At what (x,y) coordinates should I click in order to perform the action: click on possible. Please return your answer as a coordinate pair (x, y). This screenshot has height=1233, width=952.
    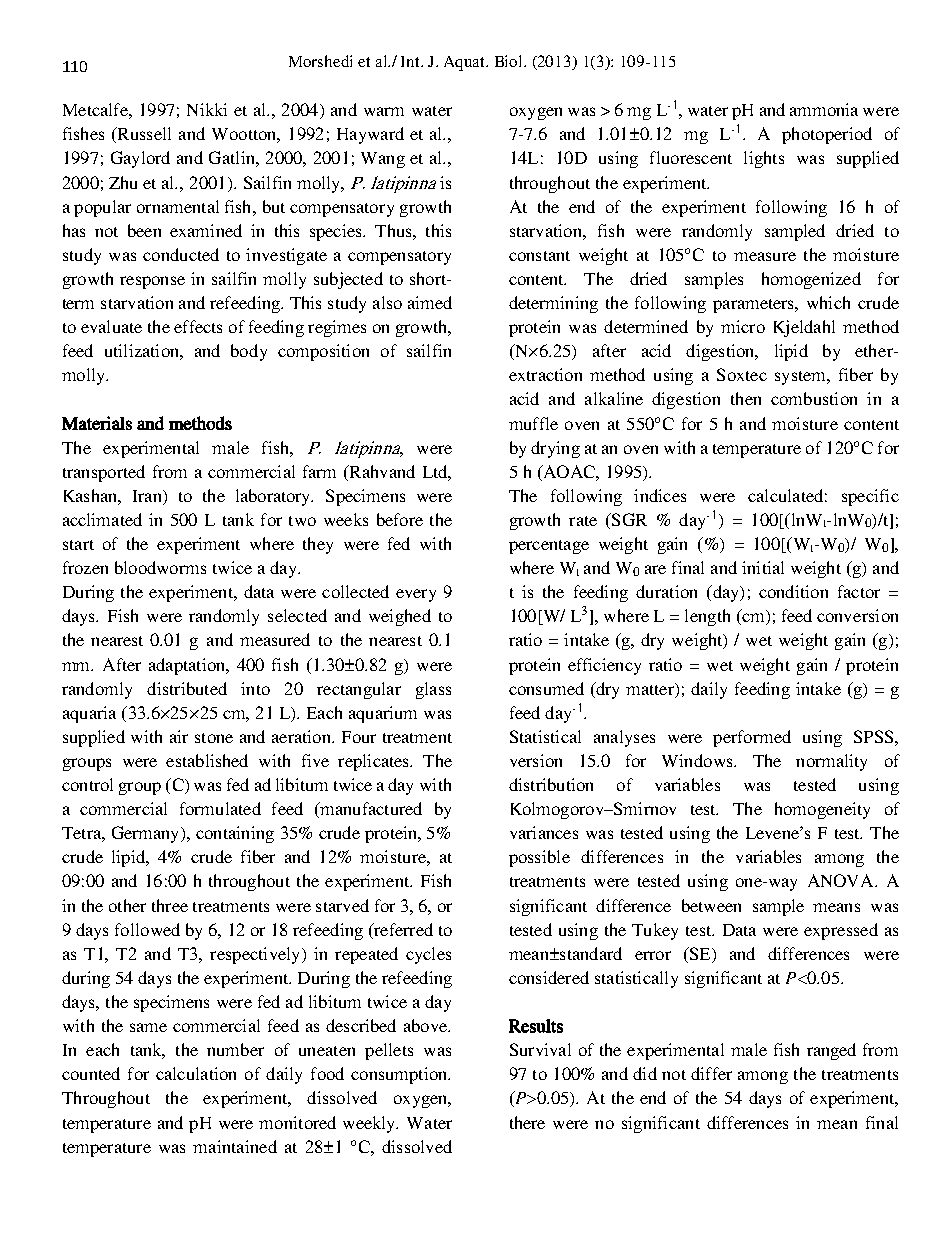
    Looking at the image, I should click on (539, 858).
